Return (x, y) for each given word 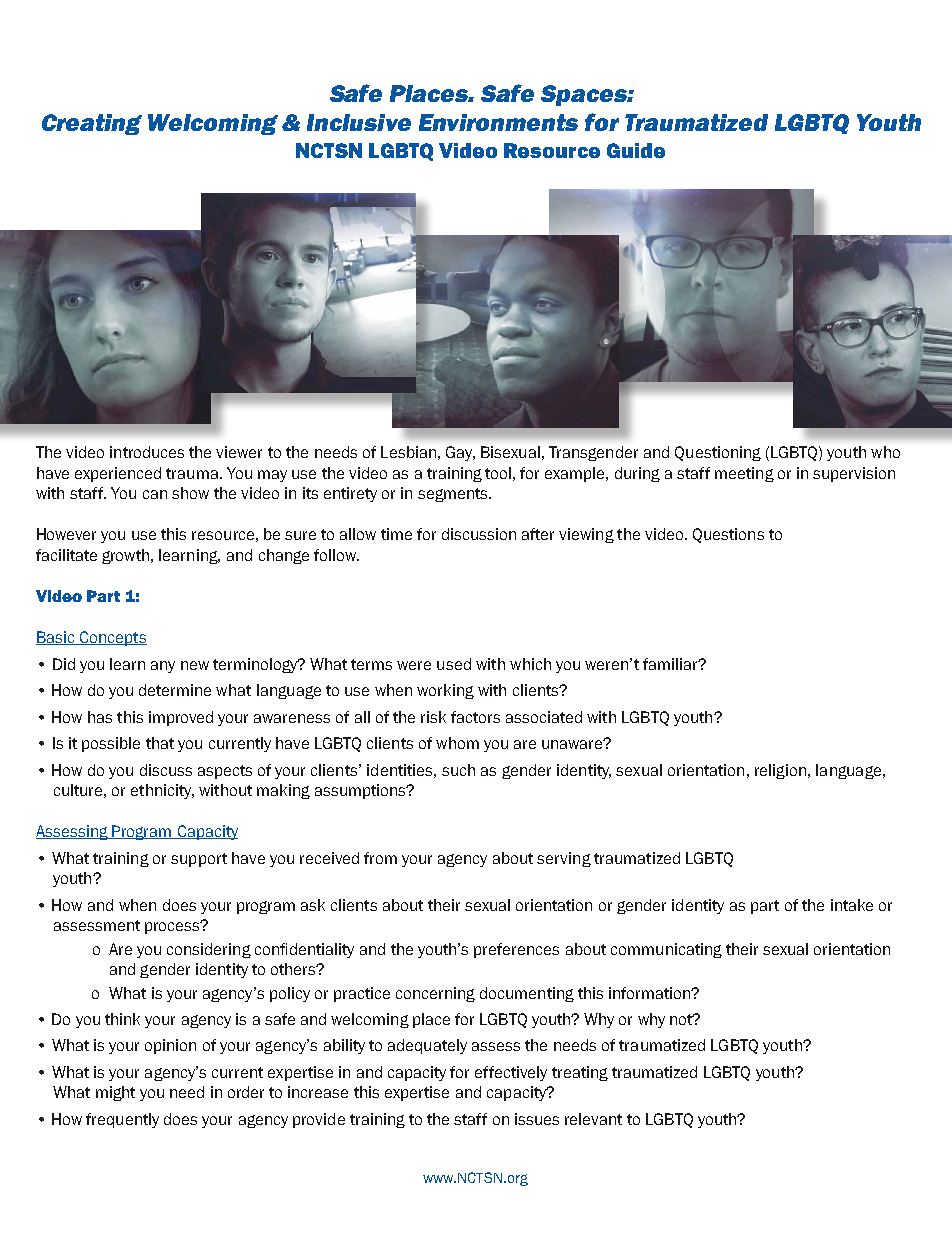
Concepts (112, 638)
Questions (728, 535)
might (115, 1093)
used (454, 664)
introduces (147, 452)
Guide (636, 150)
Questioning (718, 453)
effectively (511, 1073)
